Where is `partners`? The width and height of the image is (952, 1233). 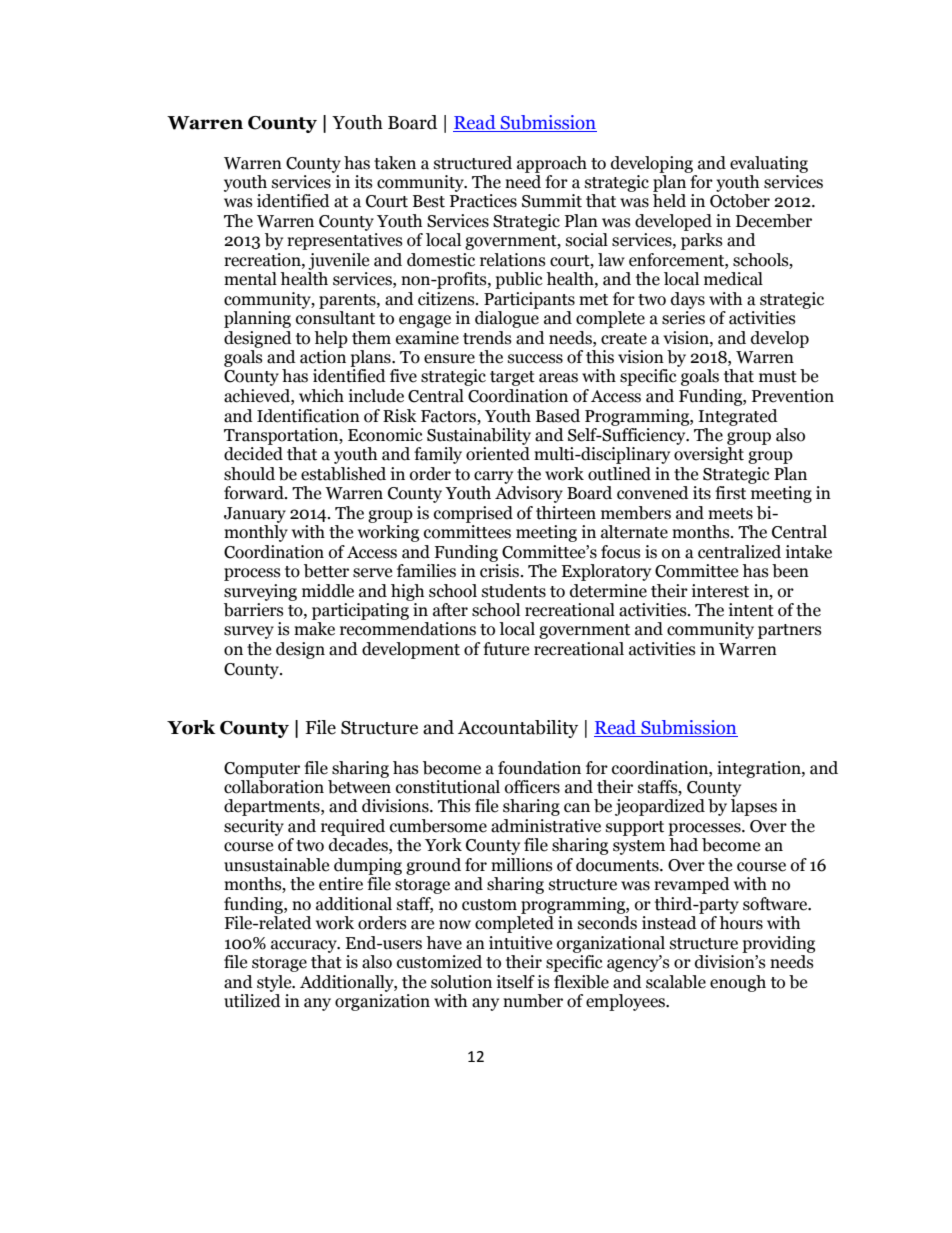 partners is located at coordinates (790, 631).
